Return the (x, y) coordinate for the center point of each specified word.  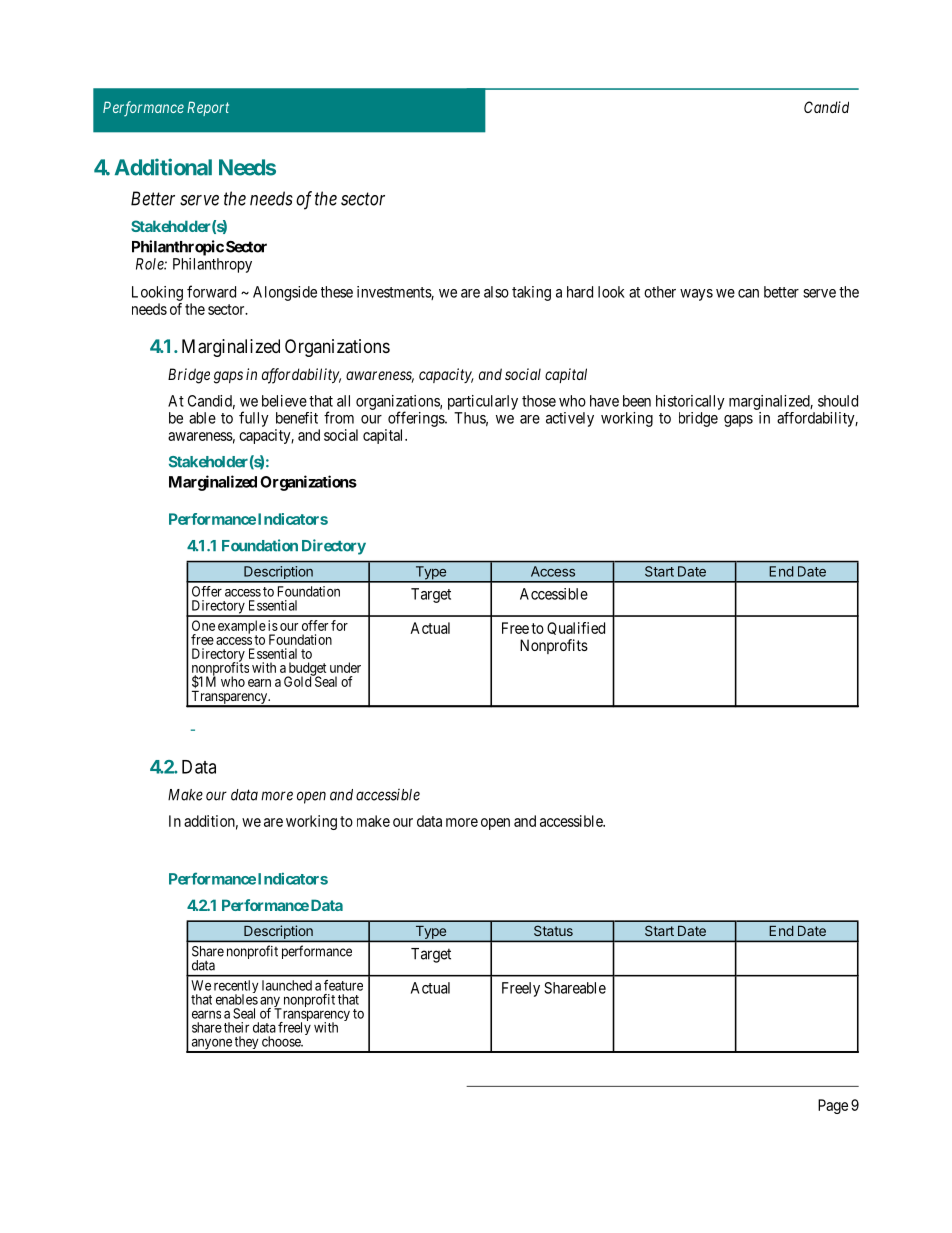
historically (690, 402)
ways (696, 295)
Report (208, 108)
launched (287, 985)
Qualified (576, 628)
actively (570, 419)
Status (553, 931)
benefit (297, 418)
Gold (299, 681)
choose (282, 1041)
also (496, 292)
